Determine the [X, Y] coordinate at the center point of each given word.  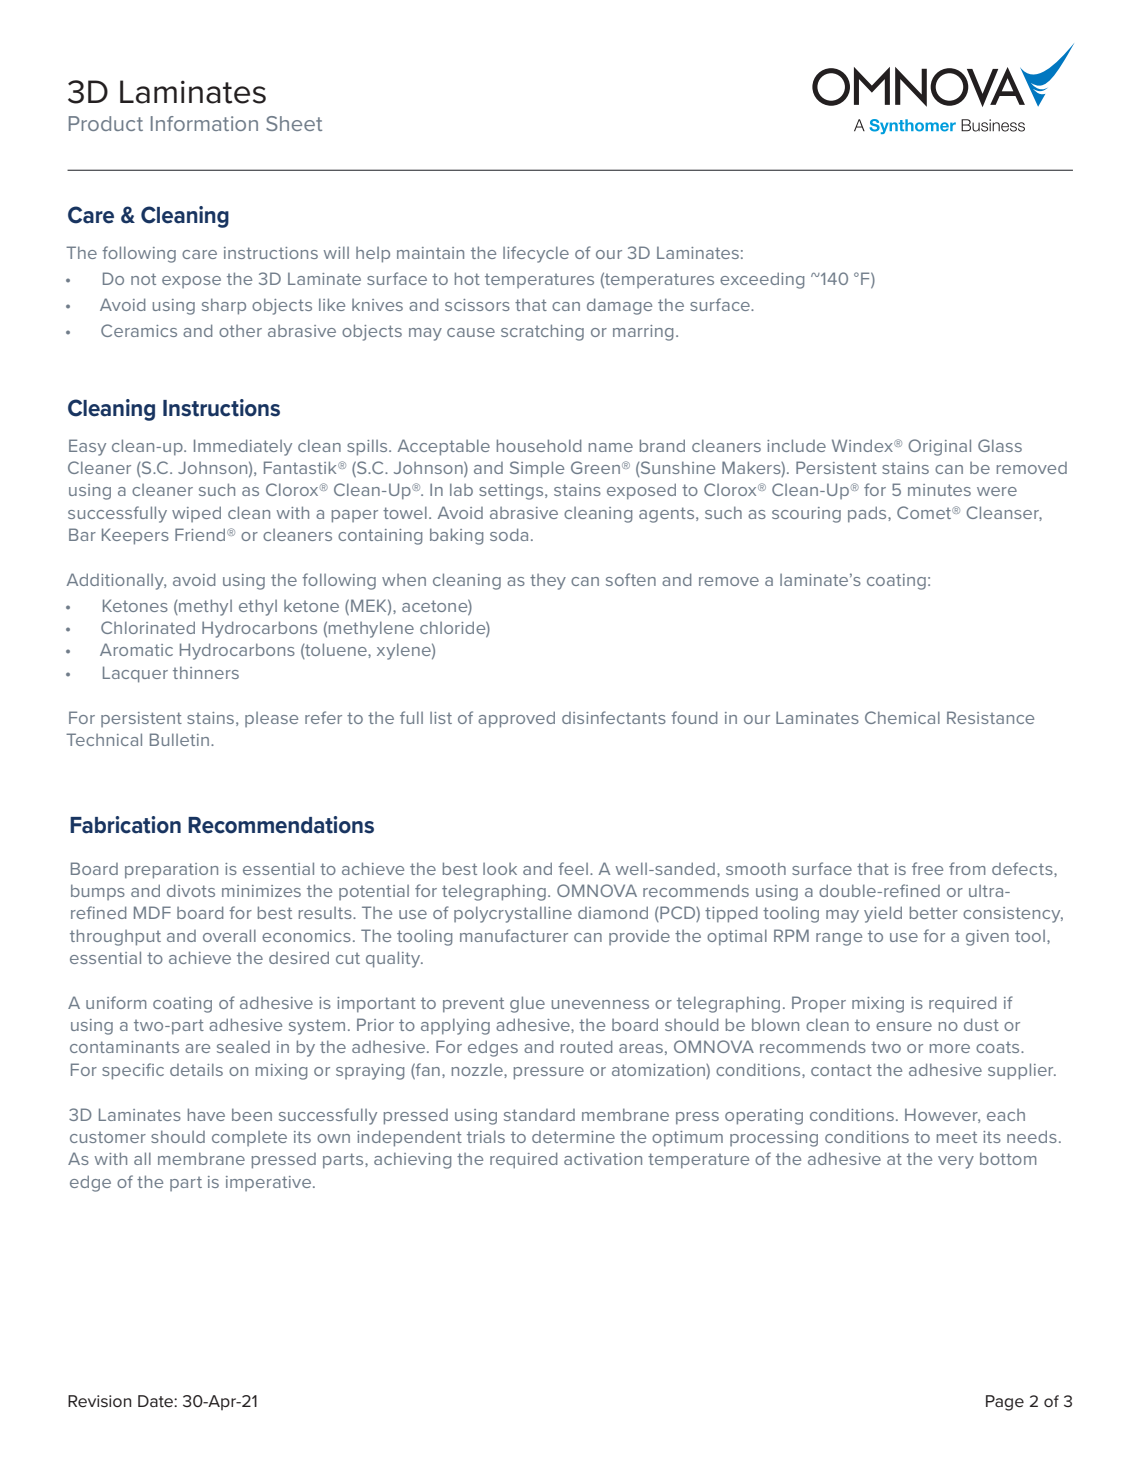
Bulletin [181, 739]
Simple [537, 469]
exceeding [762, 280]
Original [939, 447]
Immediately [243, 447]
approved [516, 719]
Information [204, 123]
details [196, 1069]
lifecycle [536, 254]
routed [586, 1046]
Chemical [902, 717]
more [950, 1048]
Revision [99, 1401]
